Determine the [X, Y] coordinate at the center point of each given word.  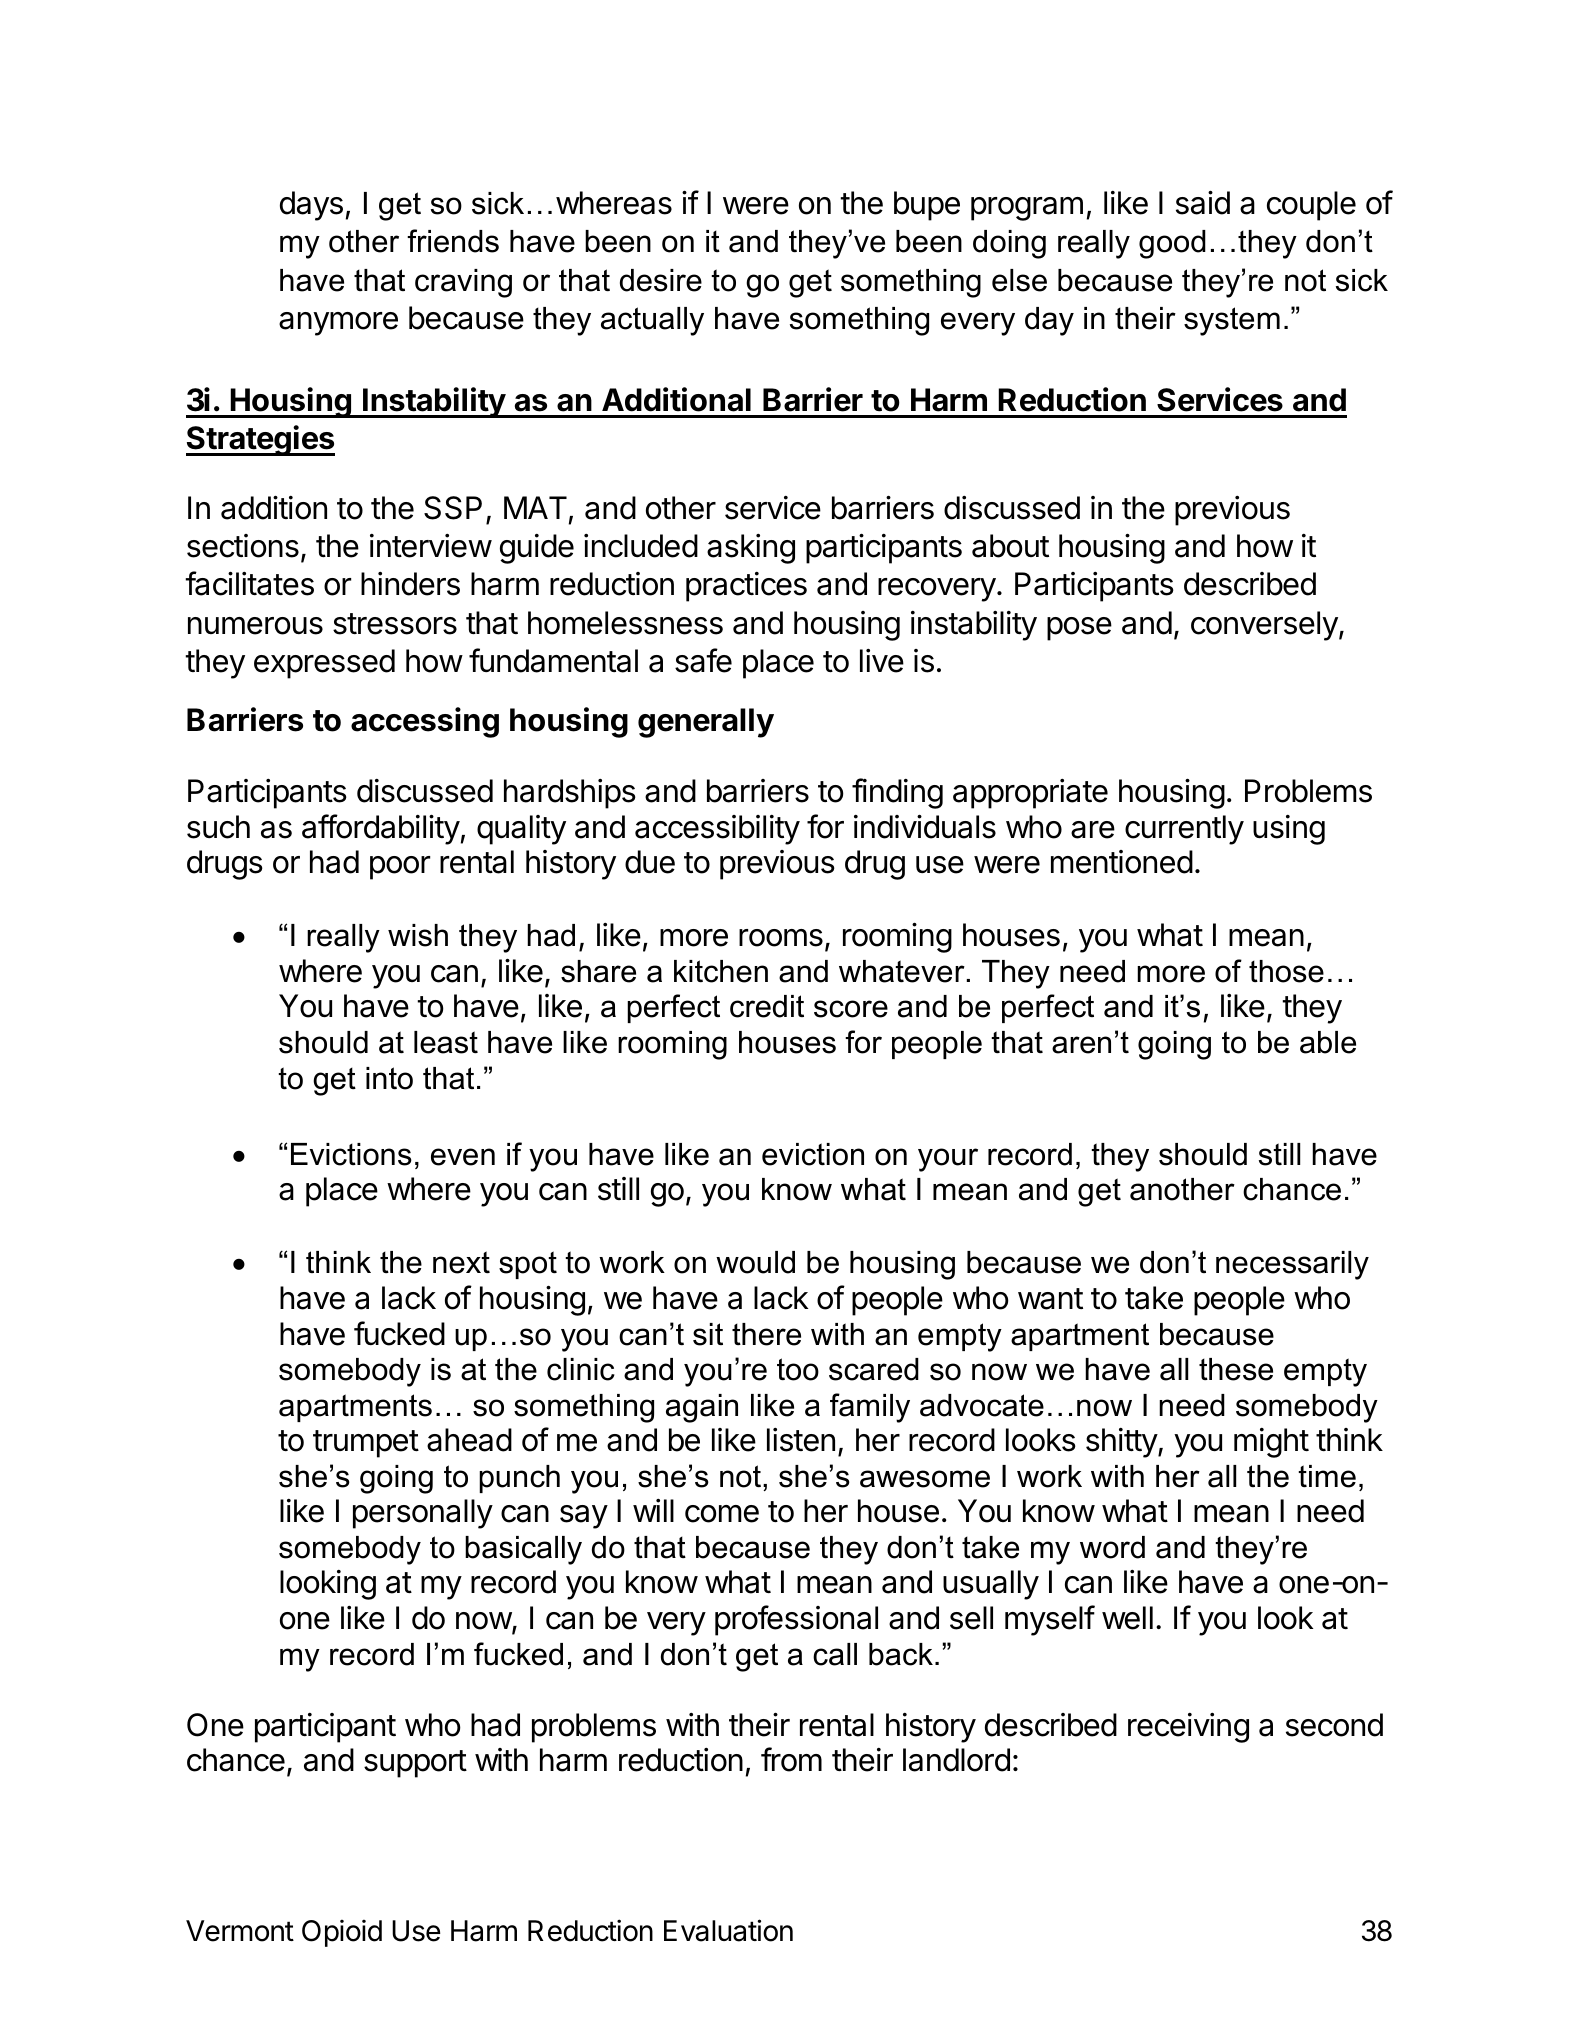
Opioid [342, 1933]
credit [767, 1006]
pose [1079, 629]
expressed [324, 664]
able [1328, 1042]
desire [661, 280]
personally [423, 1514]
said [1203, 203]
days [311, 206]
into [389, 1078]
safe [703, 660]
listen [801, 1440]
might [1271, 1443]
